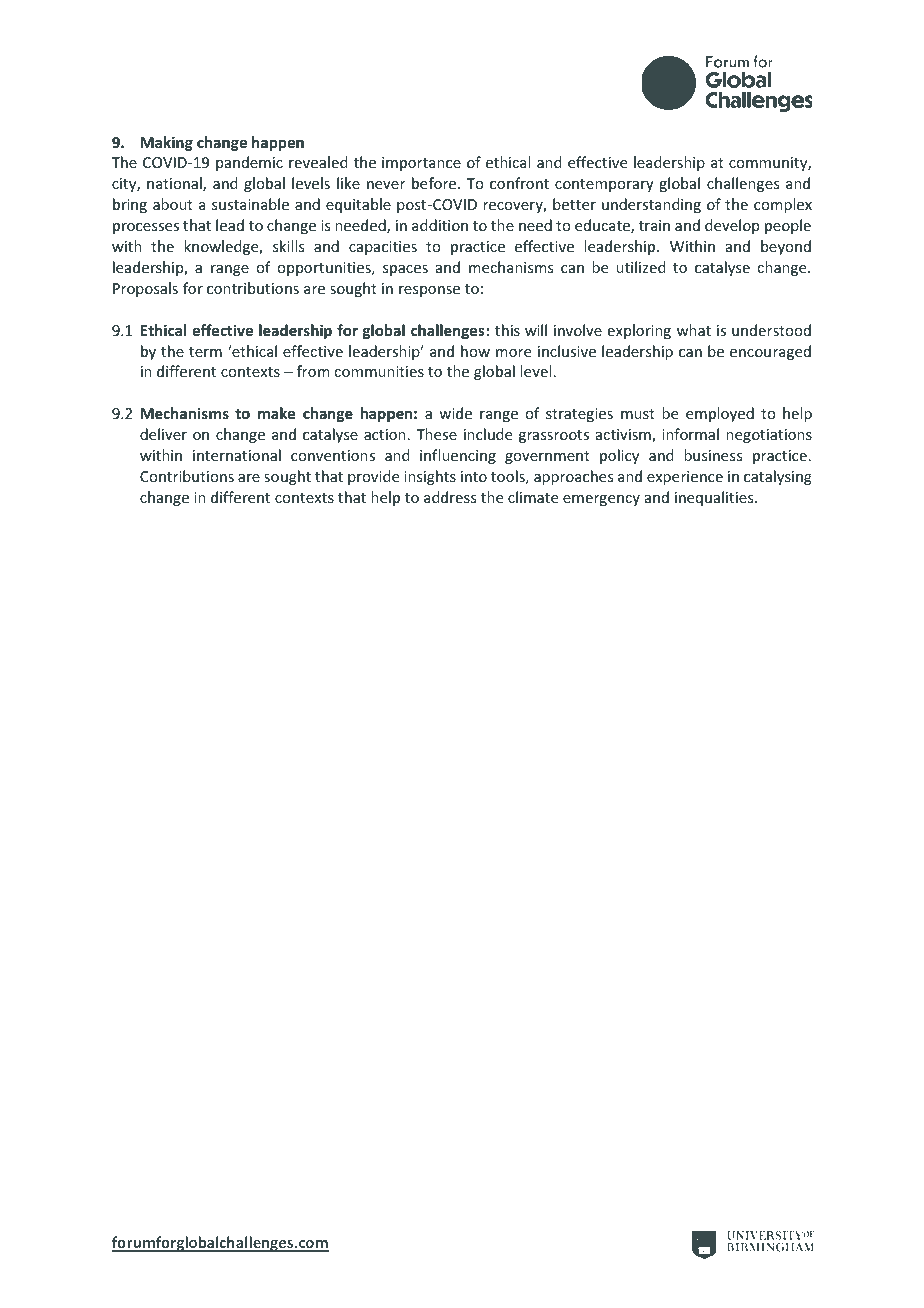 This screenshot has height=1308, width=924. Describe the element at coordinates (249, 163) in the screenshot. I see `pandemic` at that location.
